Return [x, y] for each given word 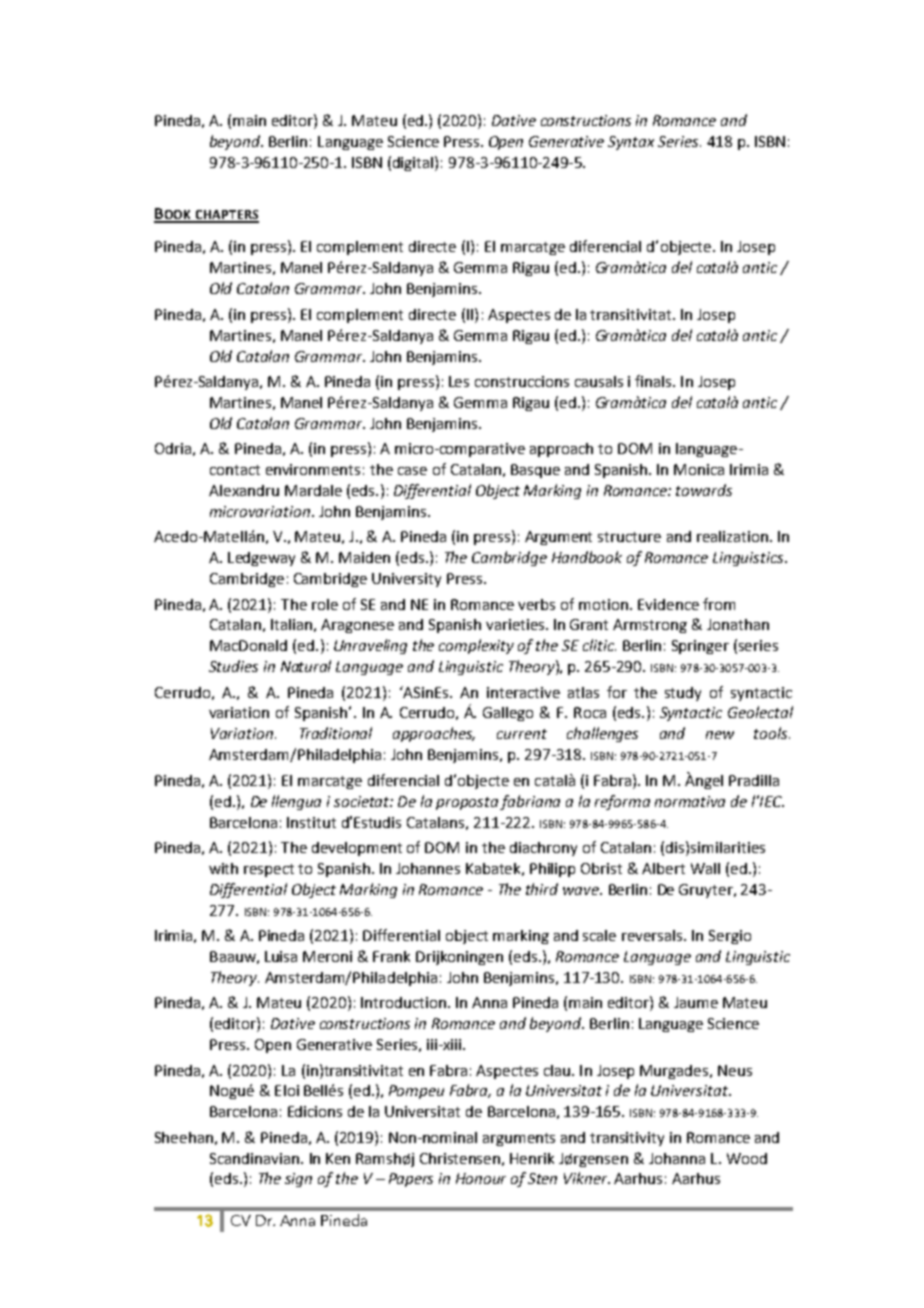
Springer [700, 647]
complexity [476, 646]
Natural [306, 666]
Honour [481, 1178]
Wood [747, 1158]
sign [298, 1180]
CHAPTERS [226, 216]
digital [414, 163]
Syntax [631, 143]
